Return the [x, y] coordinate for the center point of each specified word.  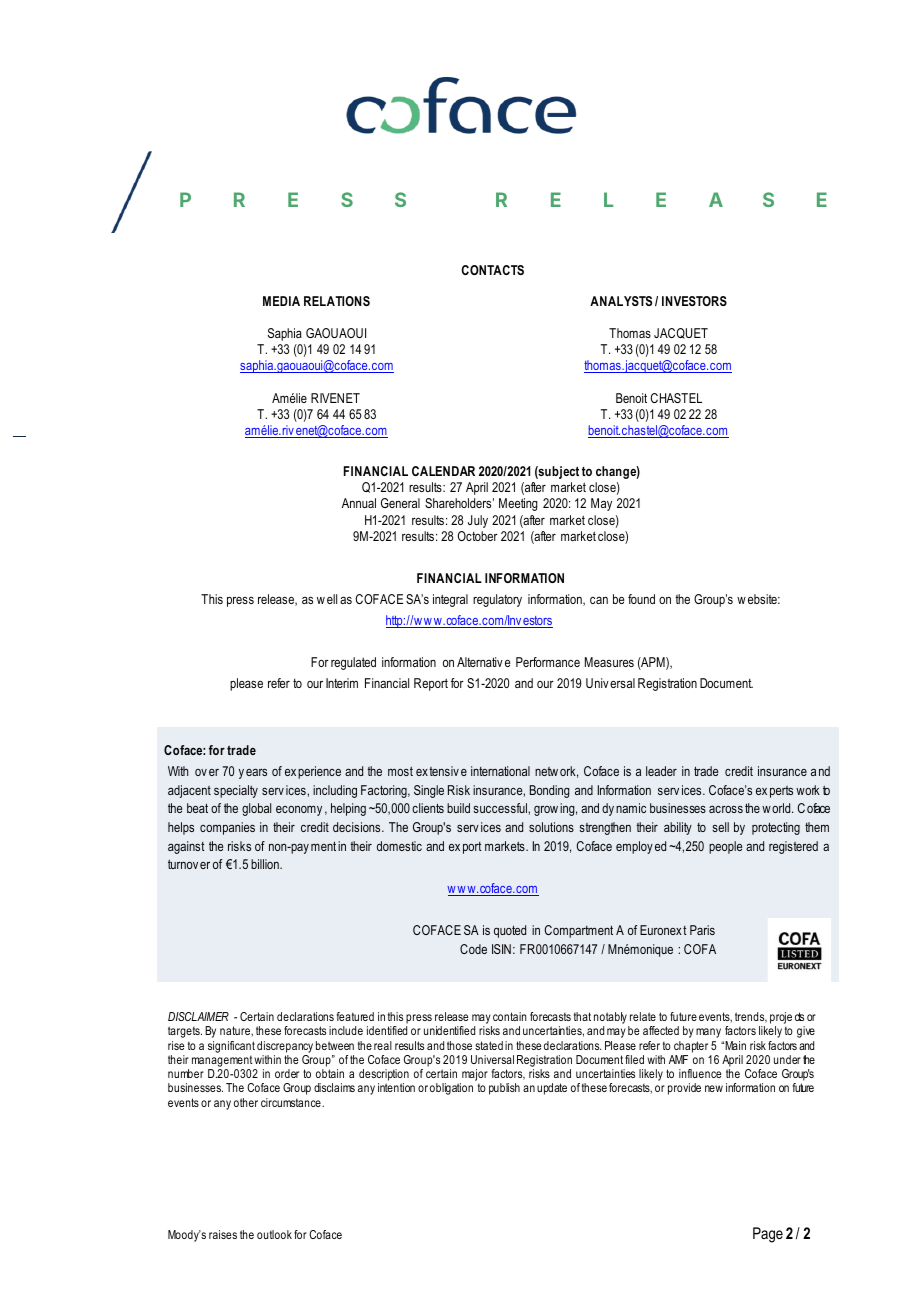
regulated [353, 663]
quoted [510, 931]
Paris [702, 930]
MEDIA [281, 301]
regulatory [497, 600]
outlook [274, 1234]
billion [266, 864]
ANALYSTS [621, 301]
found [641, 599]
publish [504, 1089]
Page [768, 1235]
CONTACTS [492, 270]
